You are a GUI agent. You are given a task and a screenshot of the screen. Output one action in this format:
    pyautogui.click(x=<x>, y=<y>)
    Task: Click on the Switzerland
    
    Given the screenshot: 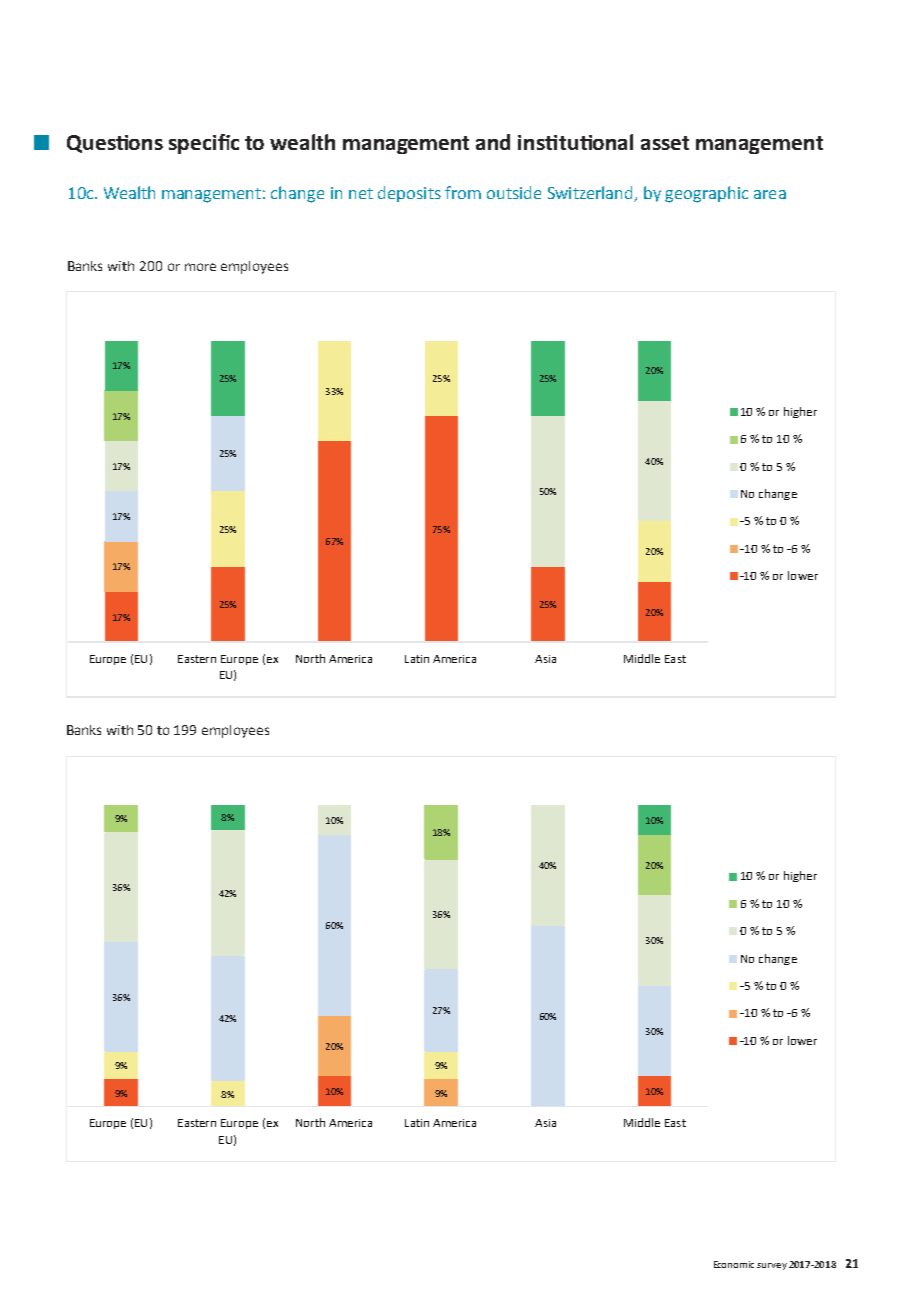 What is the action you would take?
    pyautogui.click(x=591, y=194)
